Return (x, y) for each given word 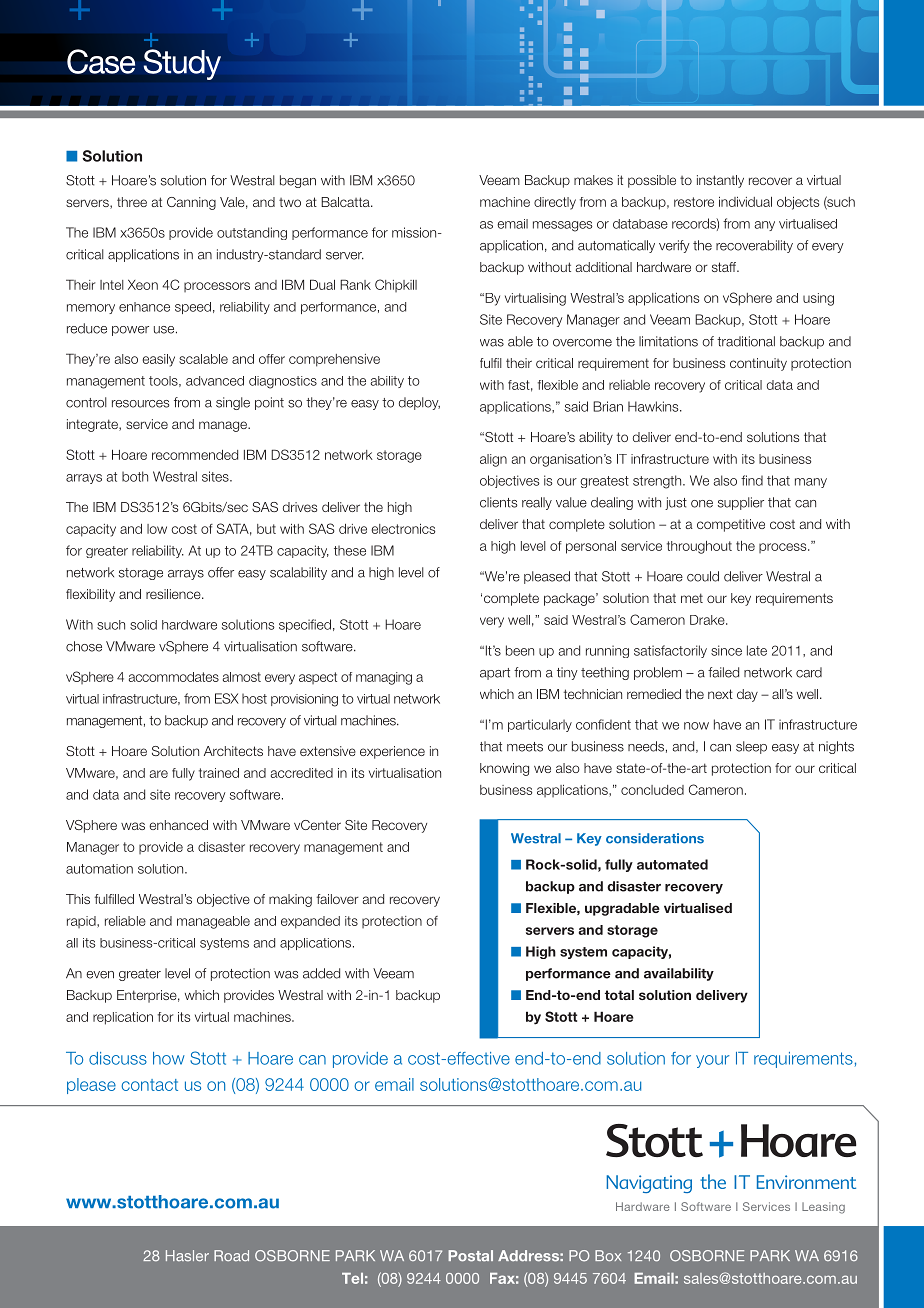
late (757, 650)
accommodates (174, 677)
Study (182, 64)
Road (231, 1255)
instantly (720, 181)
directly (555, 203)
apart (495, 674)
